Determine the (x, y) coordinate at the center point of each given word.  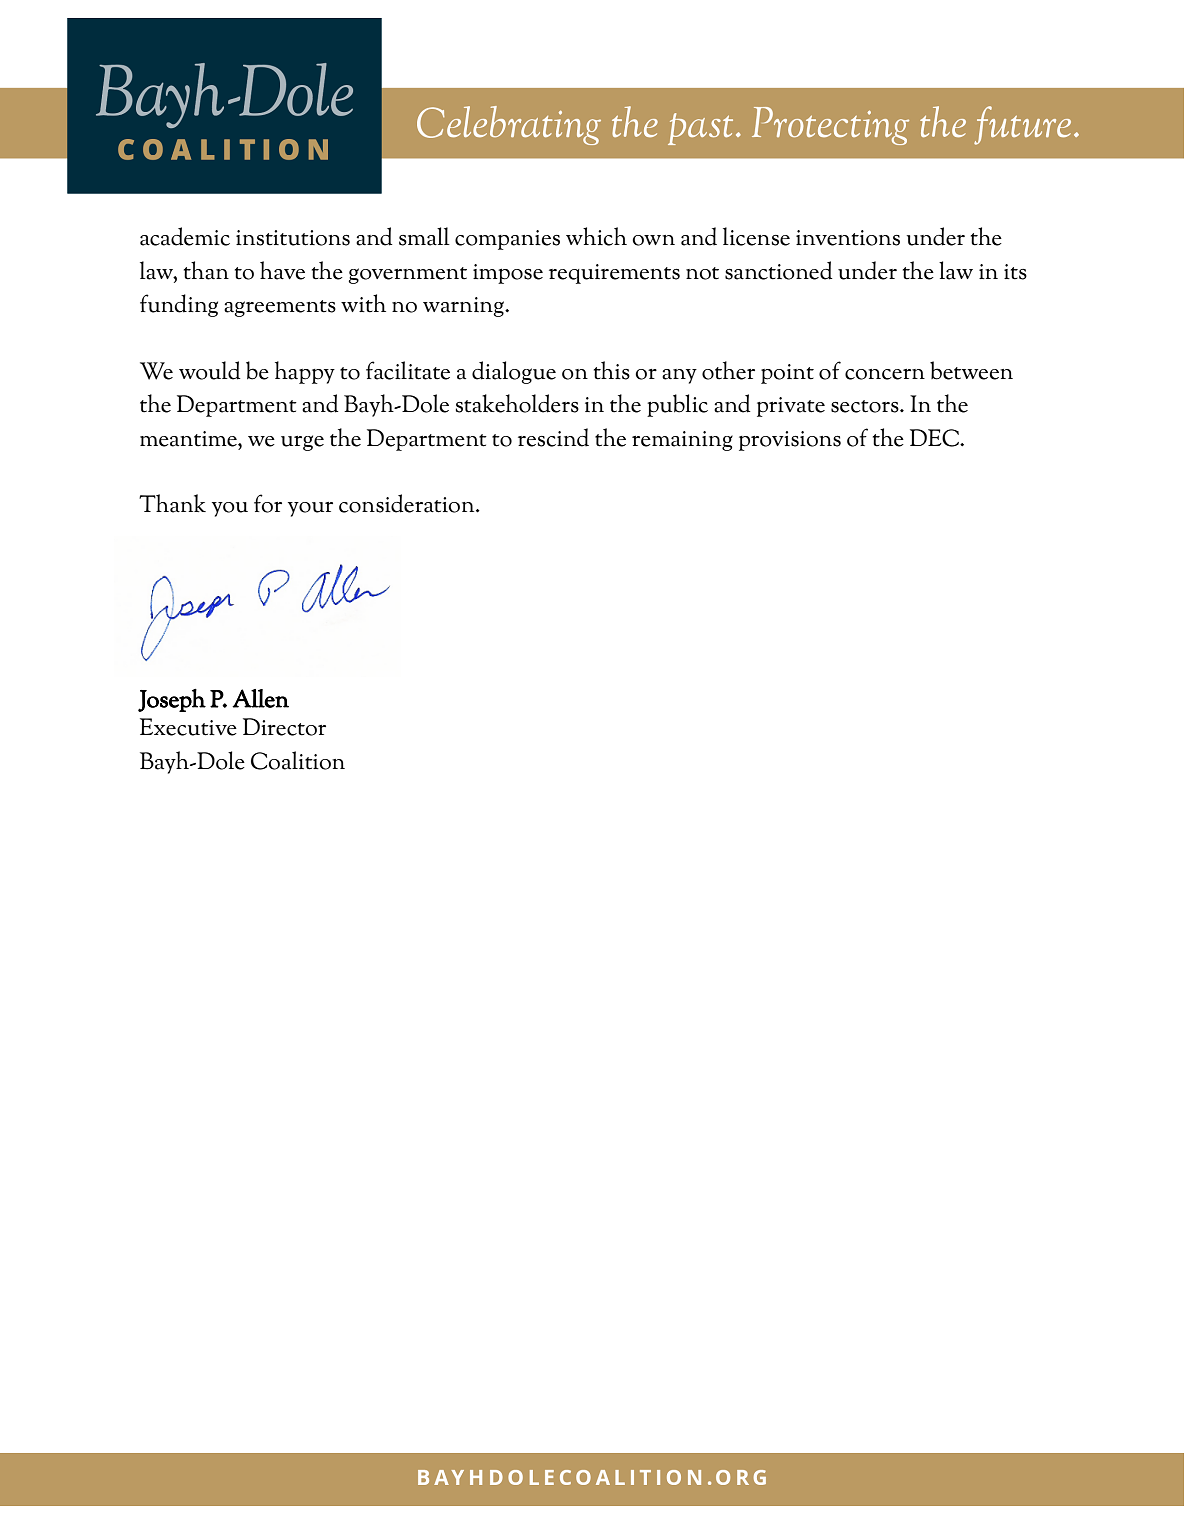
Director (284, 727)
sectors (866, 406)
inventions (848, 238)
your (310, 509)
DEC (935, 438)
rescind (553, 437)
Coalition (298, 760)
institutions (293, 238)
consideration (408, 503)
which (596, 236)
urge (302, 443)
